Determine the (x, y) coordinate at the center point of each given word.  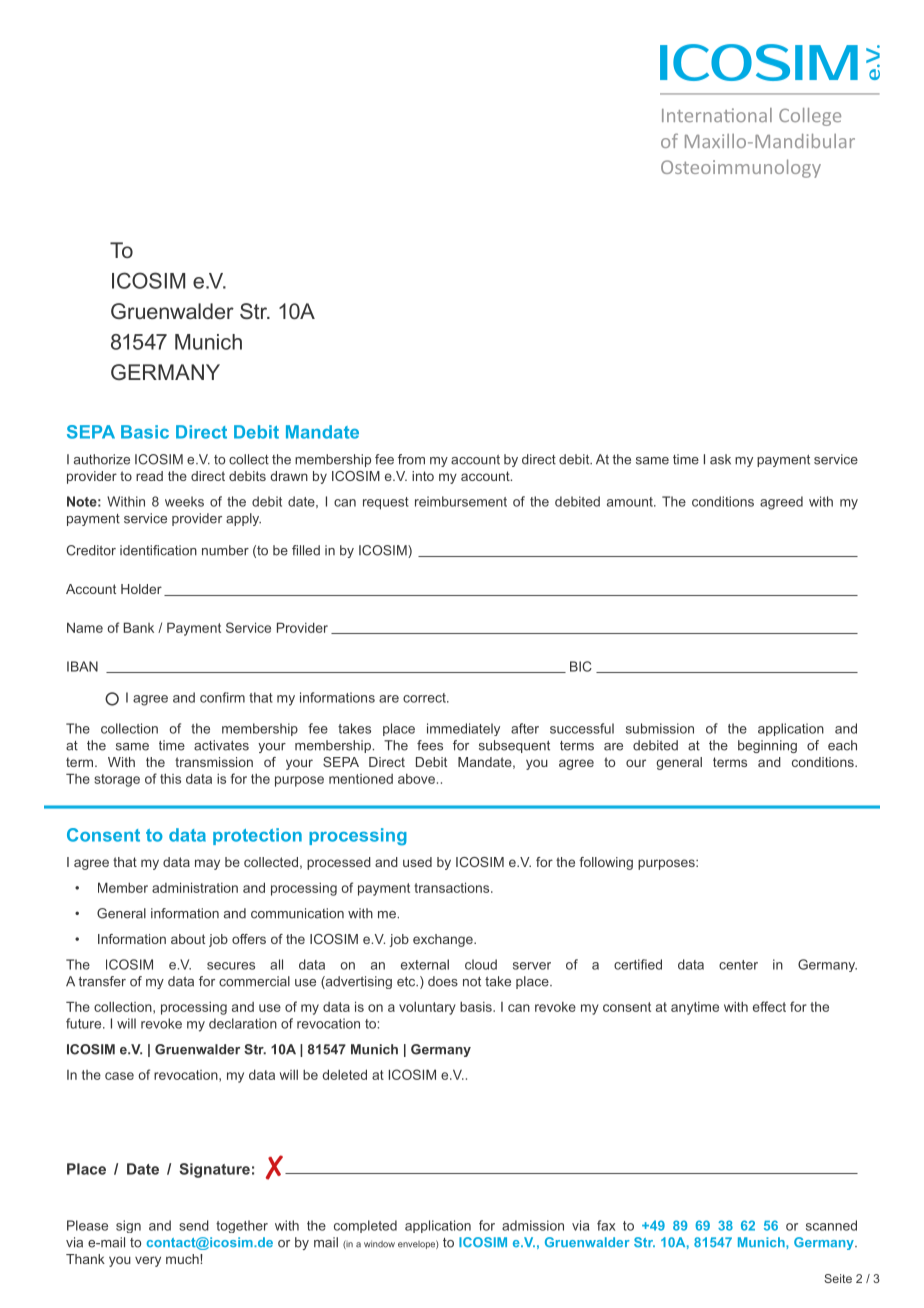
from (411, 459)
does (443, 981)
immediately (463, 729)
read (149, 476)
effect (769, 1006)
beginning (767, 746)
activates (221, 745)
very (148, 1261)
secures (231, 966)
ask (720, 459)
